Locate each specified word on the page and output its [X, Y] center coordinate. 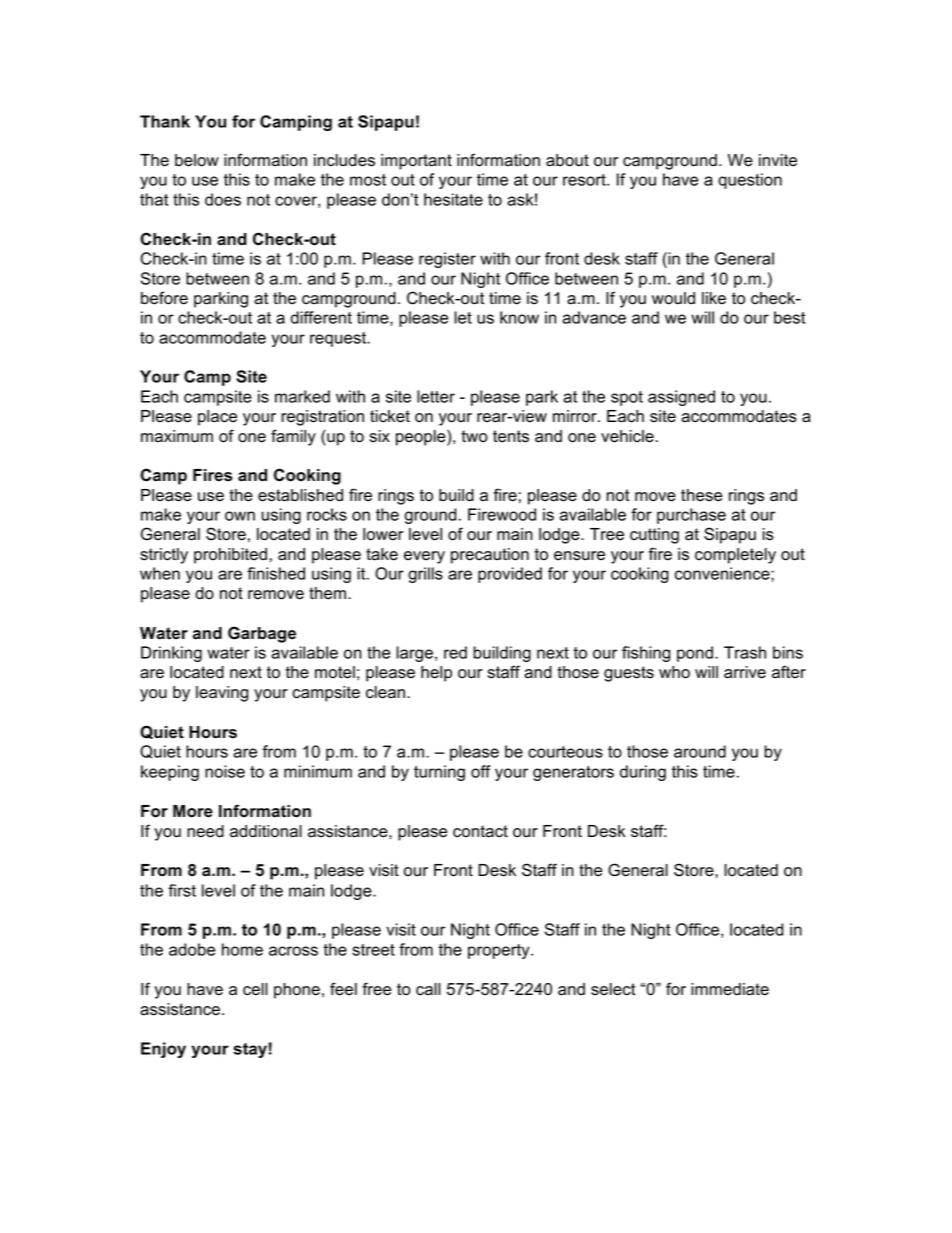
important [416, 162]
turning [439, 773]
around [700, 751]
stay [250, 1050]
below [197, 160]
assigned [681, 398]
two [474, 436]
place [217, 418]
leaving [222, 694]
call [428, 989]
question [750, 181]
